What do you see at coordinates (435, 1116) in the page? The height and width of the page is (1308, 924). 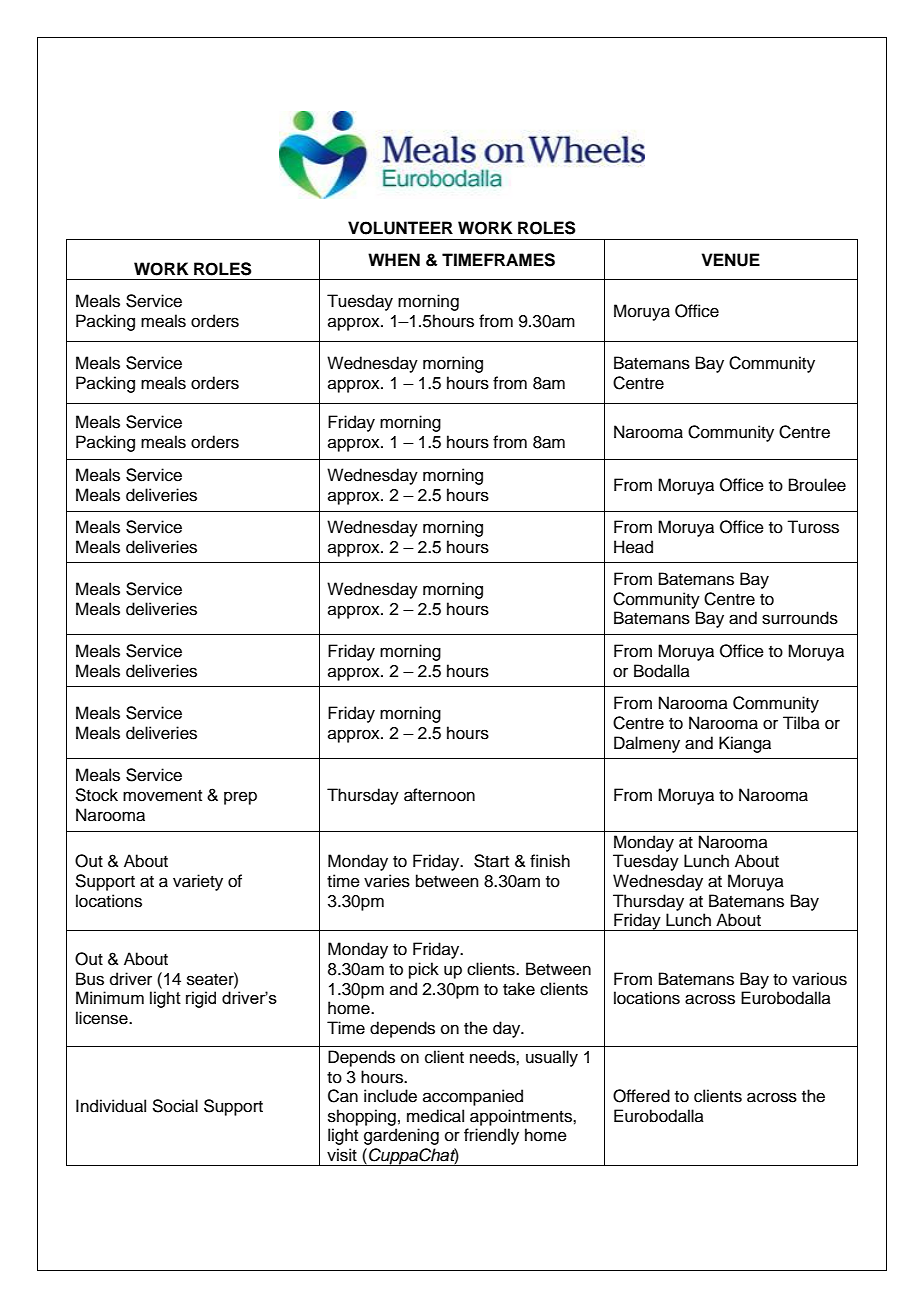 I see `medical` at bounding box center [435, 1116].
